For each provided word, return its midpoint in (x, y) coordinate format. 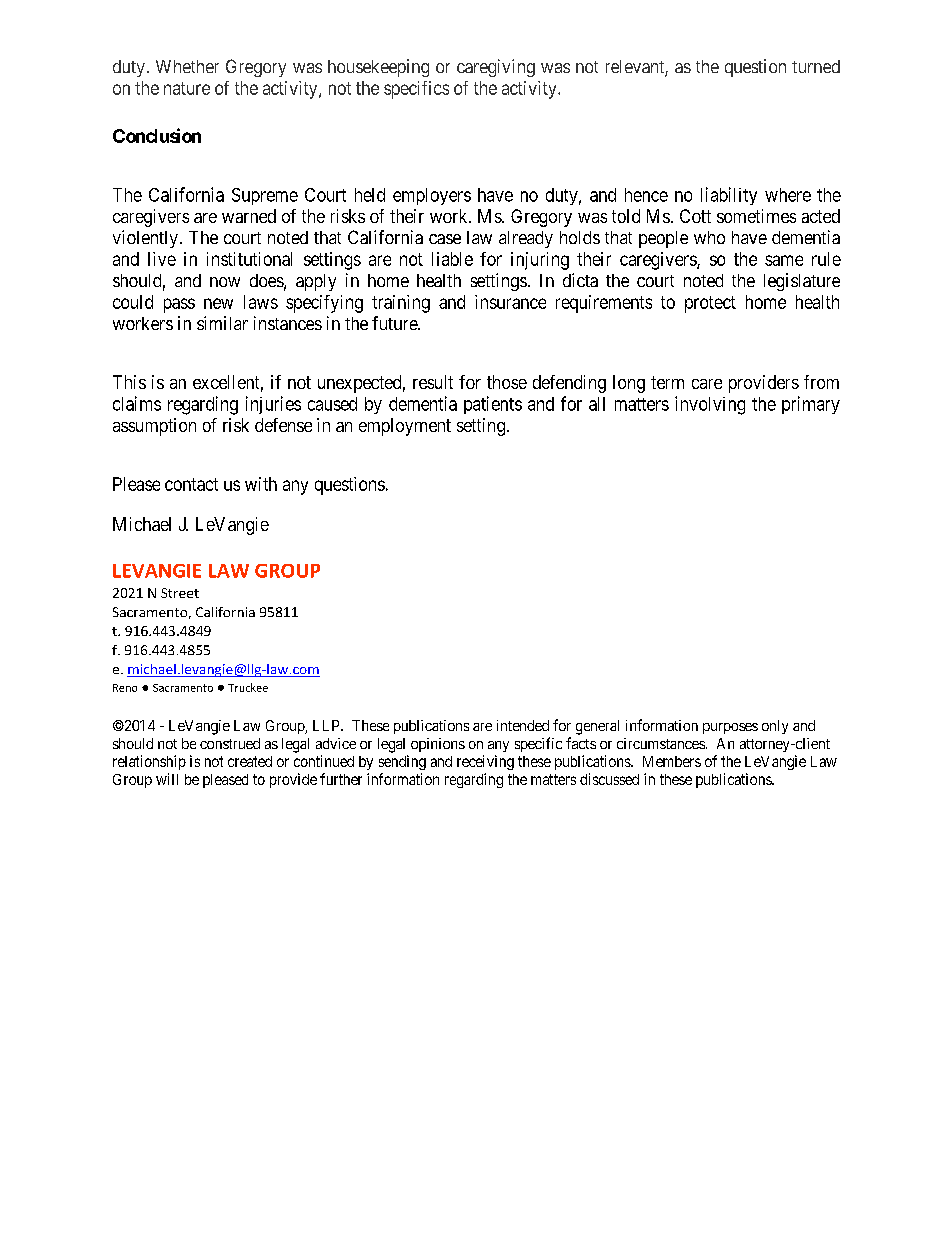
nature (187, 88)
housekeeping (378, 68)
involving (710, 405)
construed (230, 743)
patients (493, 405)
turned (816, 66)
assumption (154, 427)
